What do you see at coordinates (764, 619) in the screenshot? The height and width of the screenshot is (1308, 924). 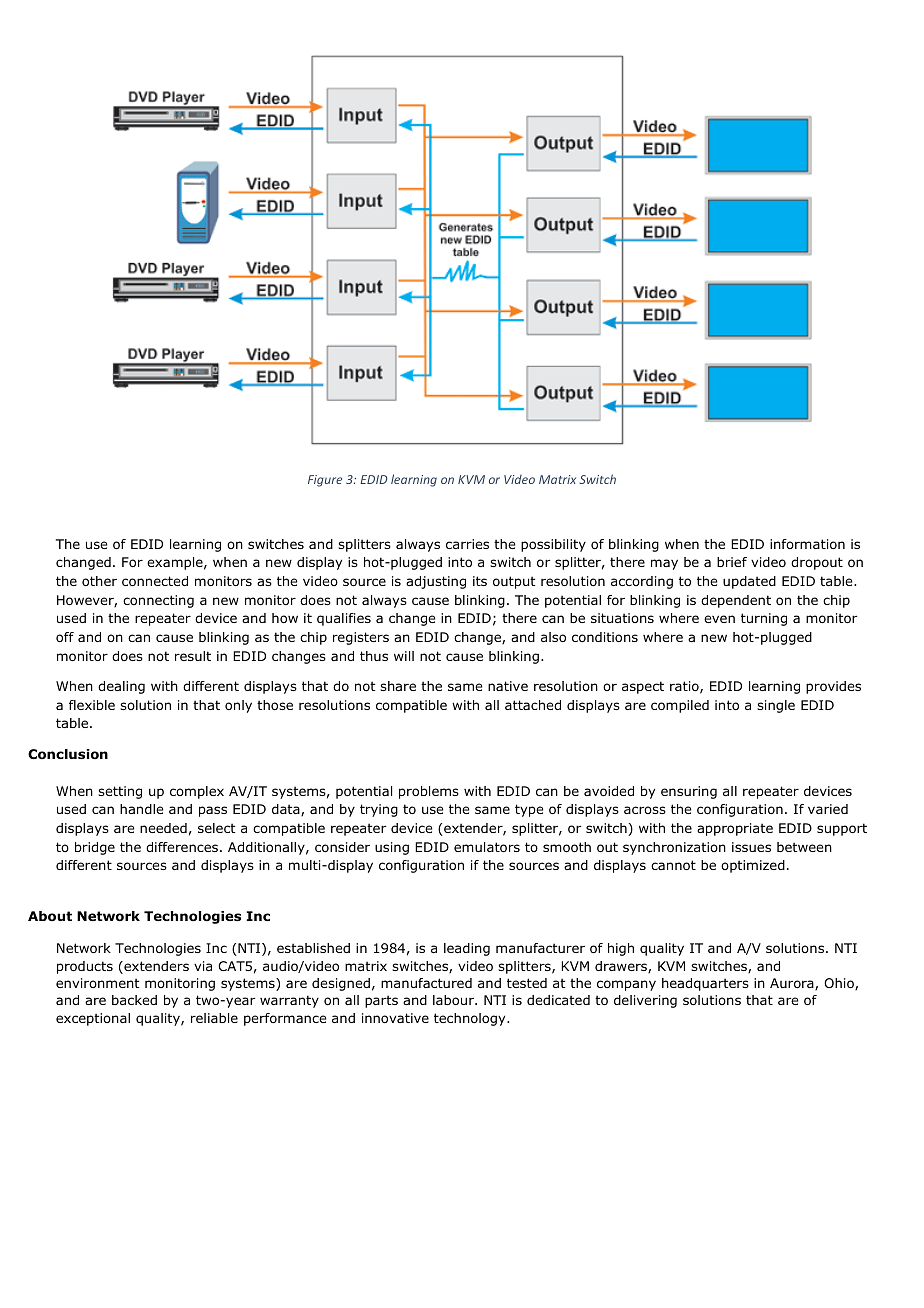 I see `turning` at bounding box center [764, 619].
